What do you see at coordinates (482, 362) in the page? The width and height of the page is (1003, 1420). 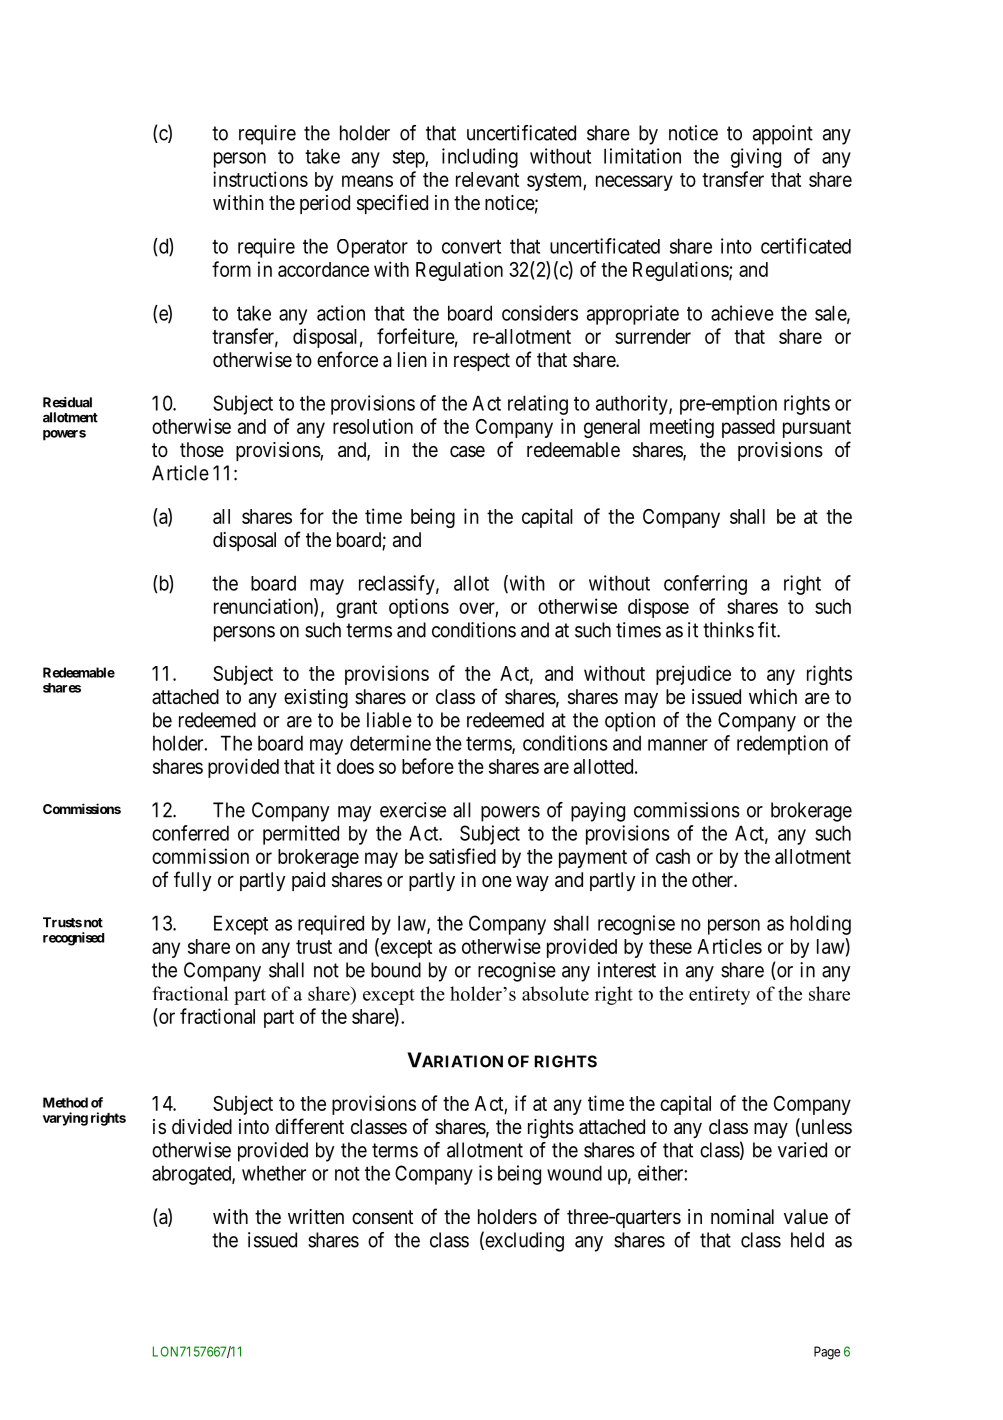 I see `respect` at bounding box center [482, 362].
